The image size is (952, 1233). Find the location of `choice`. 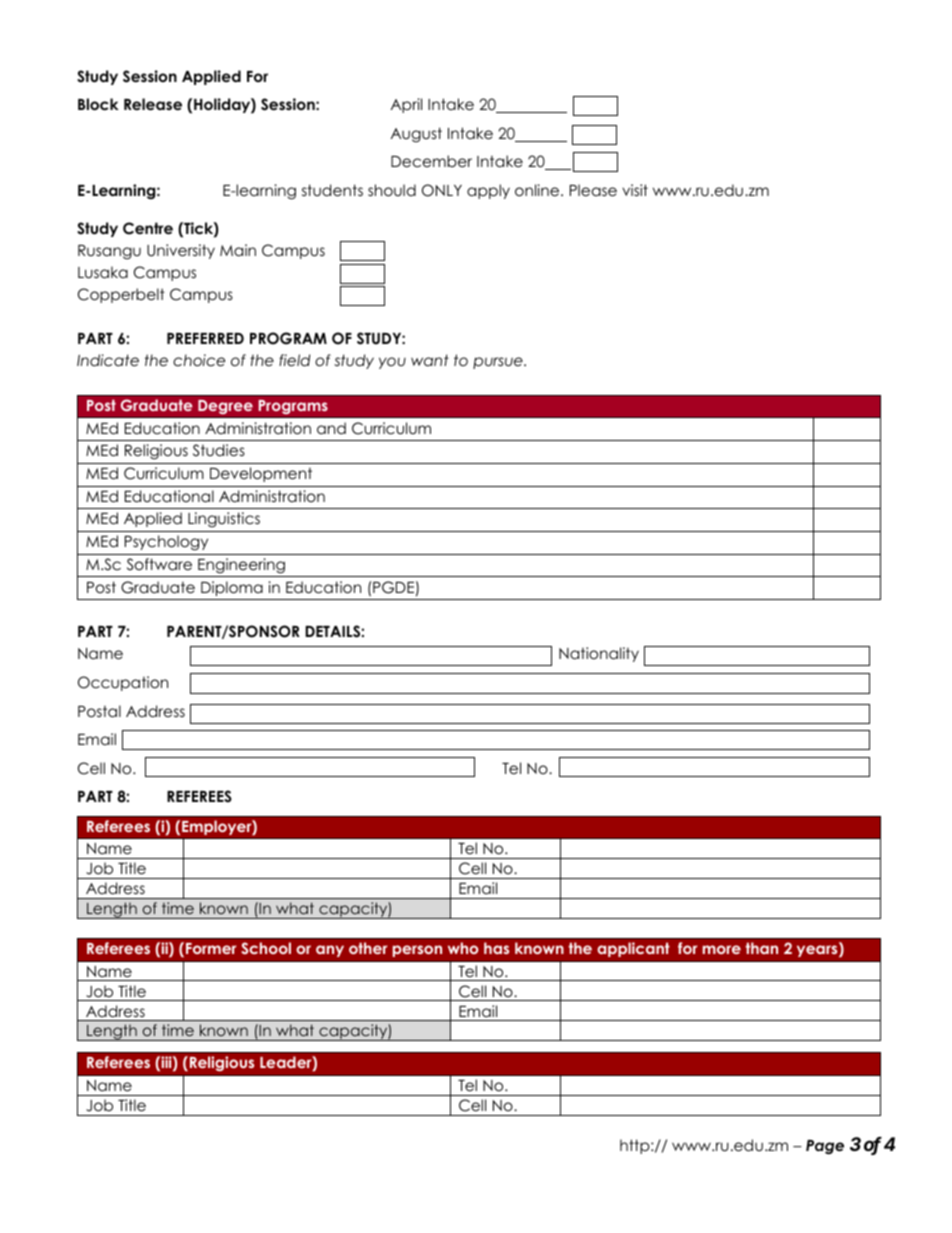

choice is located at coordinates (199, 360).
